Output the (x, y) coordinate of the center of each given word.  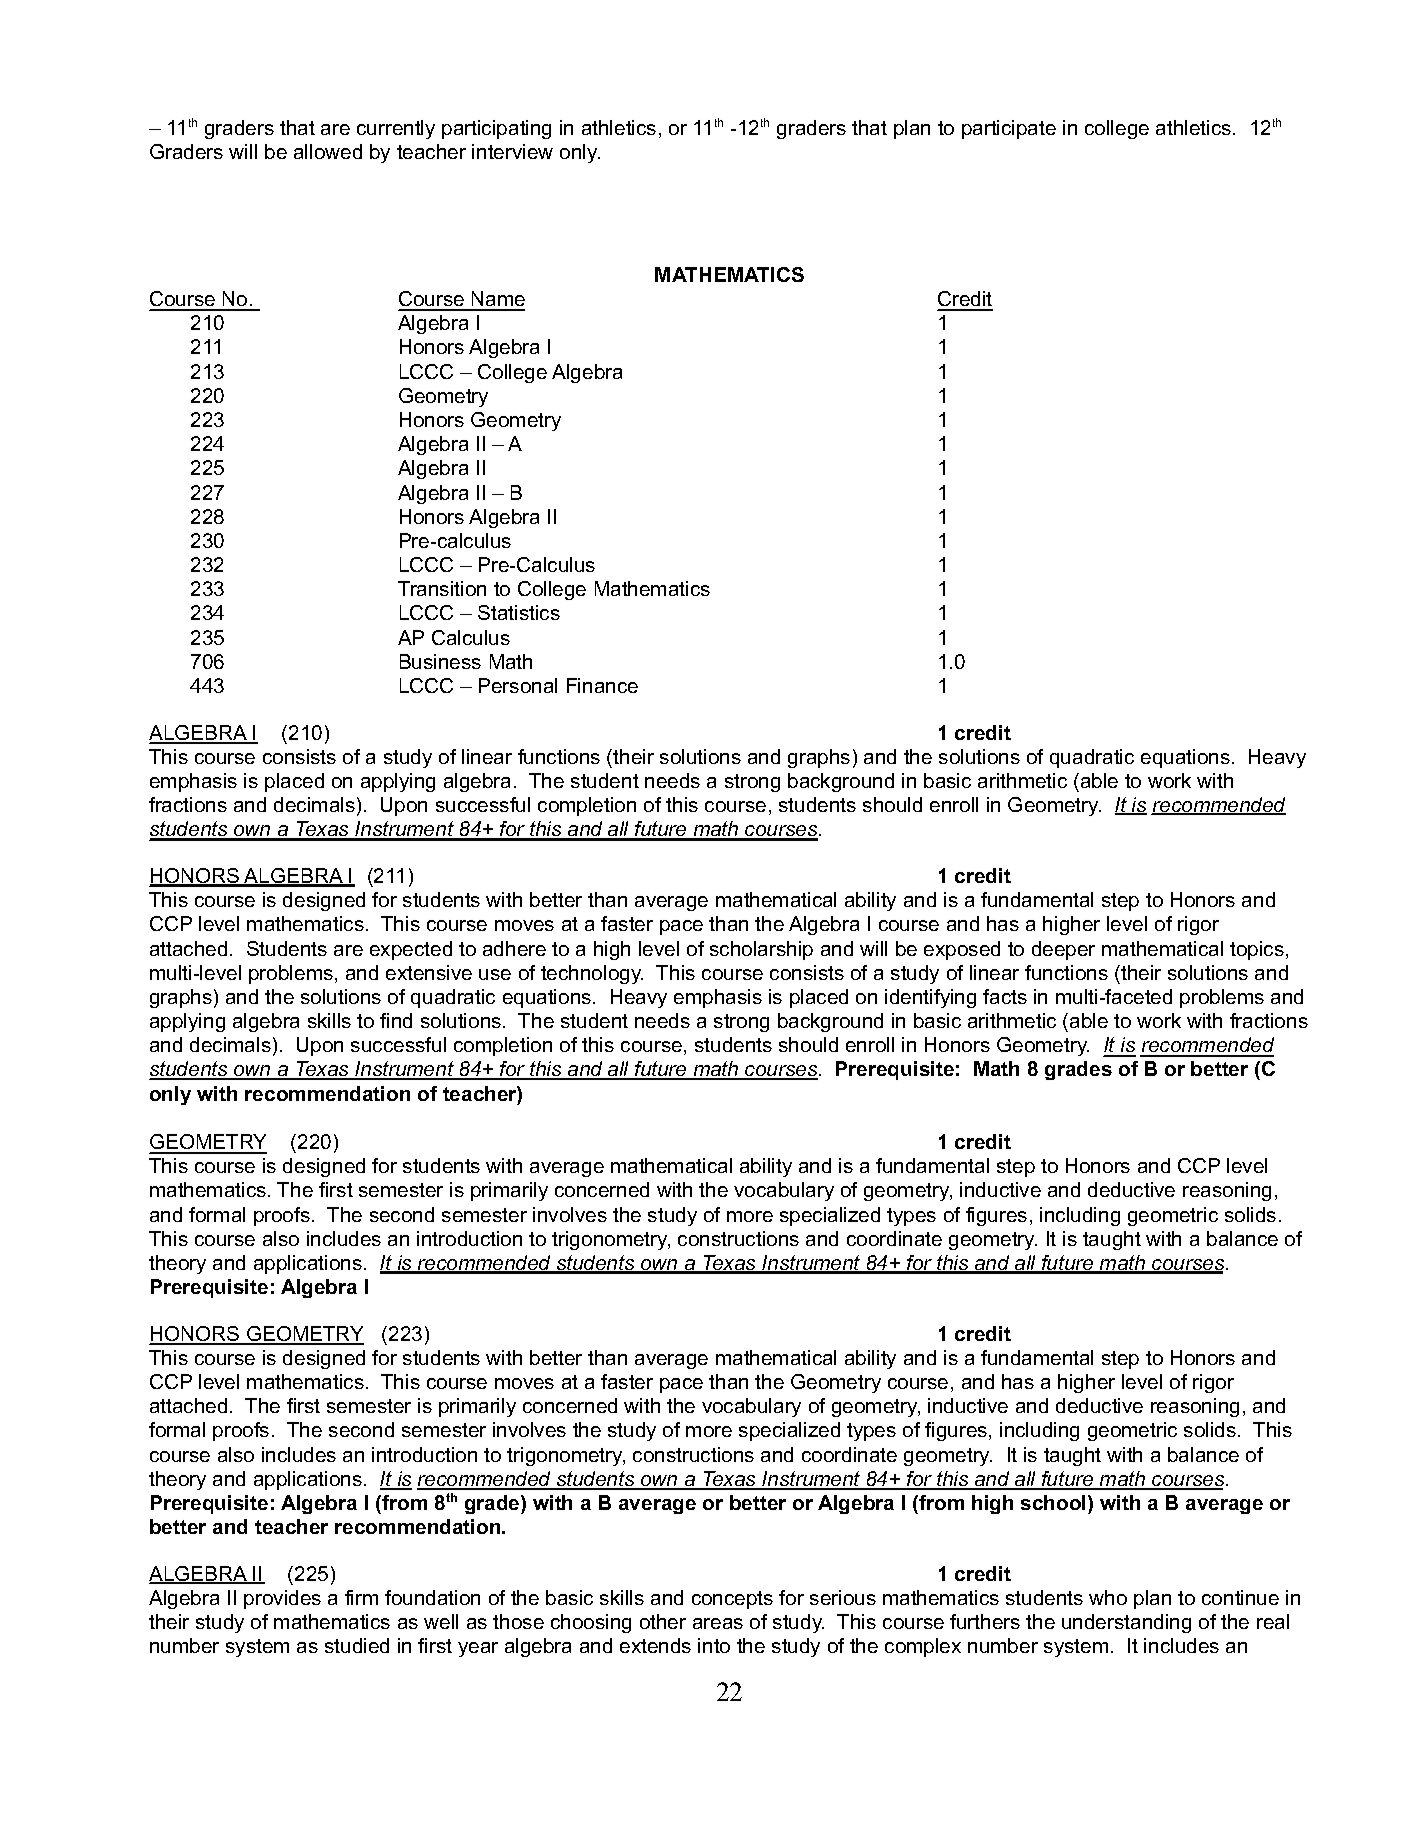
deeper (1063, 950)
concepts (732, 1600)
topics (1257, 950)
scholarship (761, 950)
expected (411, 950)
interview (512, 151)
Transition (442, 588)
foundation (432, 1597)
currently (396, 129)
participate (1009, 129)
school (1053, 1502)
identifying (930, 998)
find (396, 1020)
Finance (602, 685)
